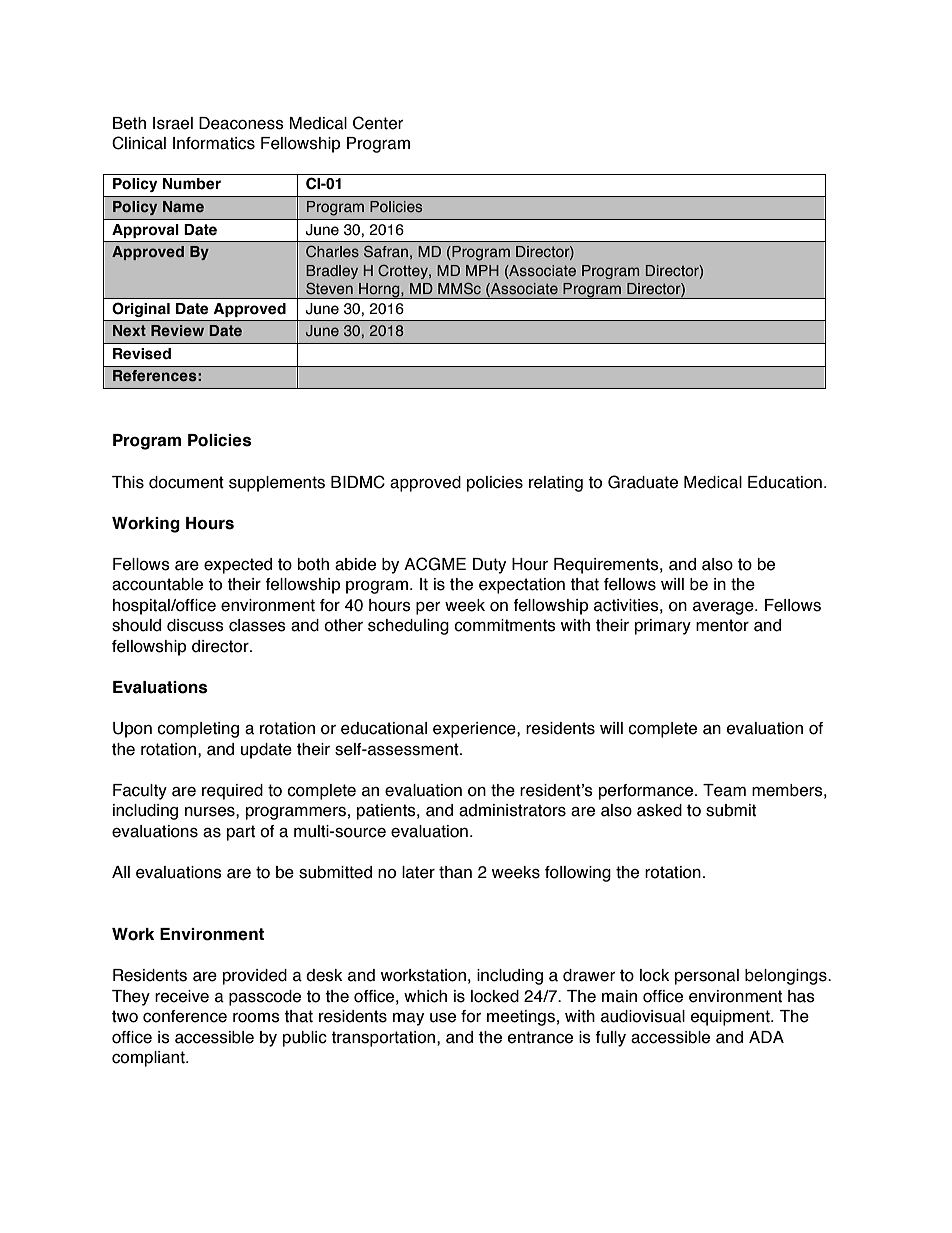  Describe the element at coordinates (731, 1018) in the image. I see `equipment` at that location.
